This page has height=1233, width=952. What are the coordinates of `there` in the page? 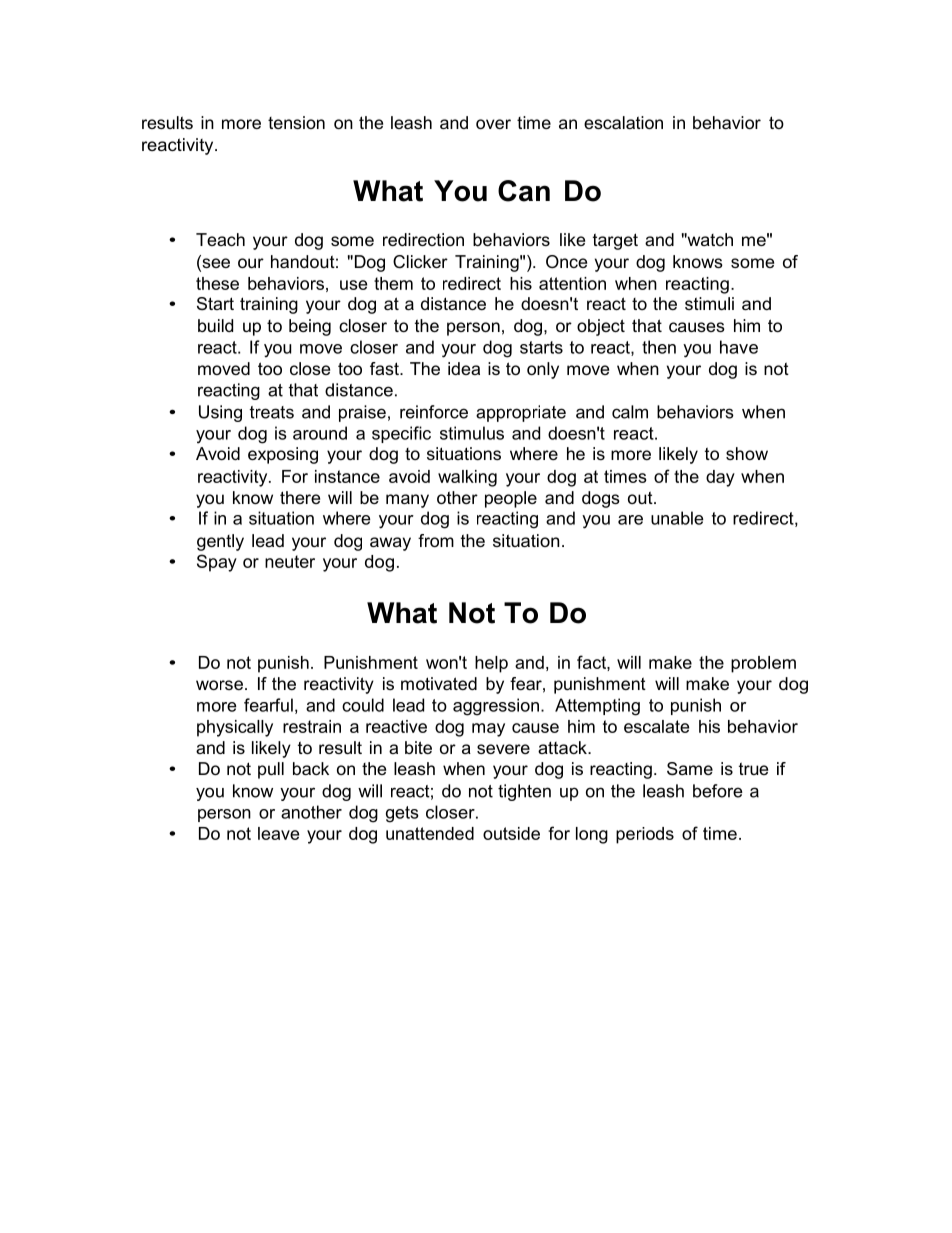 It's located at (300, 497).
